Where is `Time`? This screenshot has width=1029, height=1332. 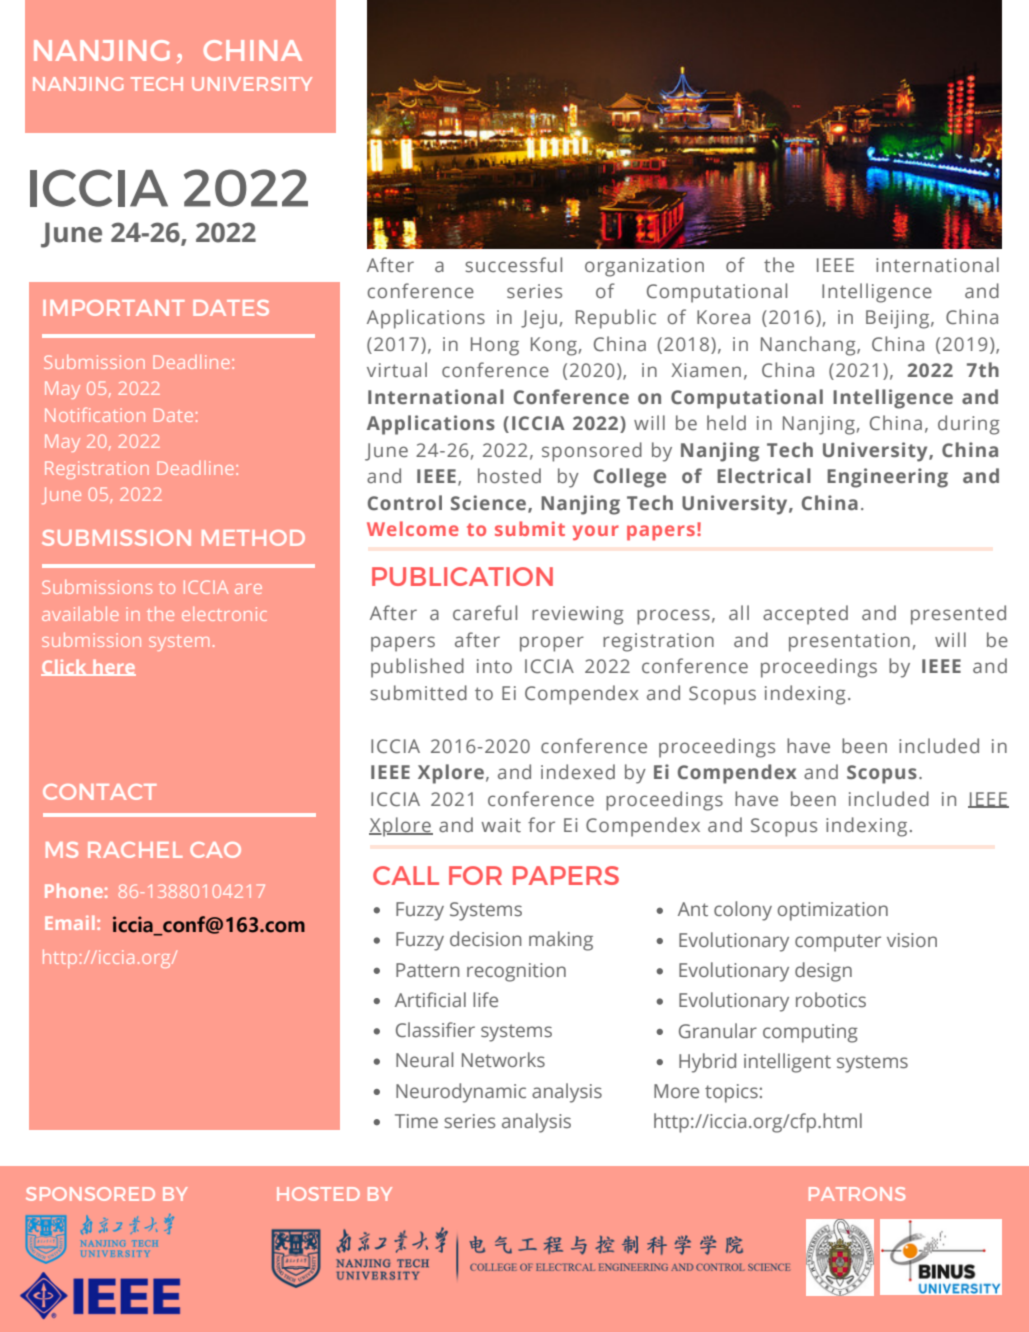
Time is located at coordinates (416, 1121).
